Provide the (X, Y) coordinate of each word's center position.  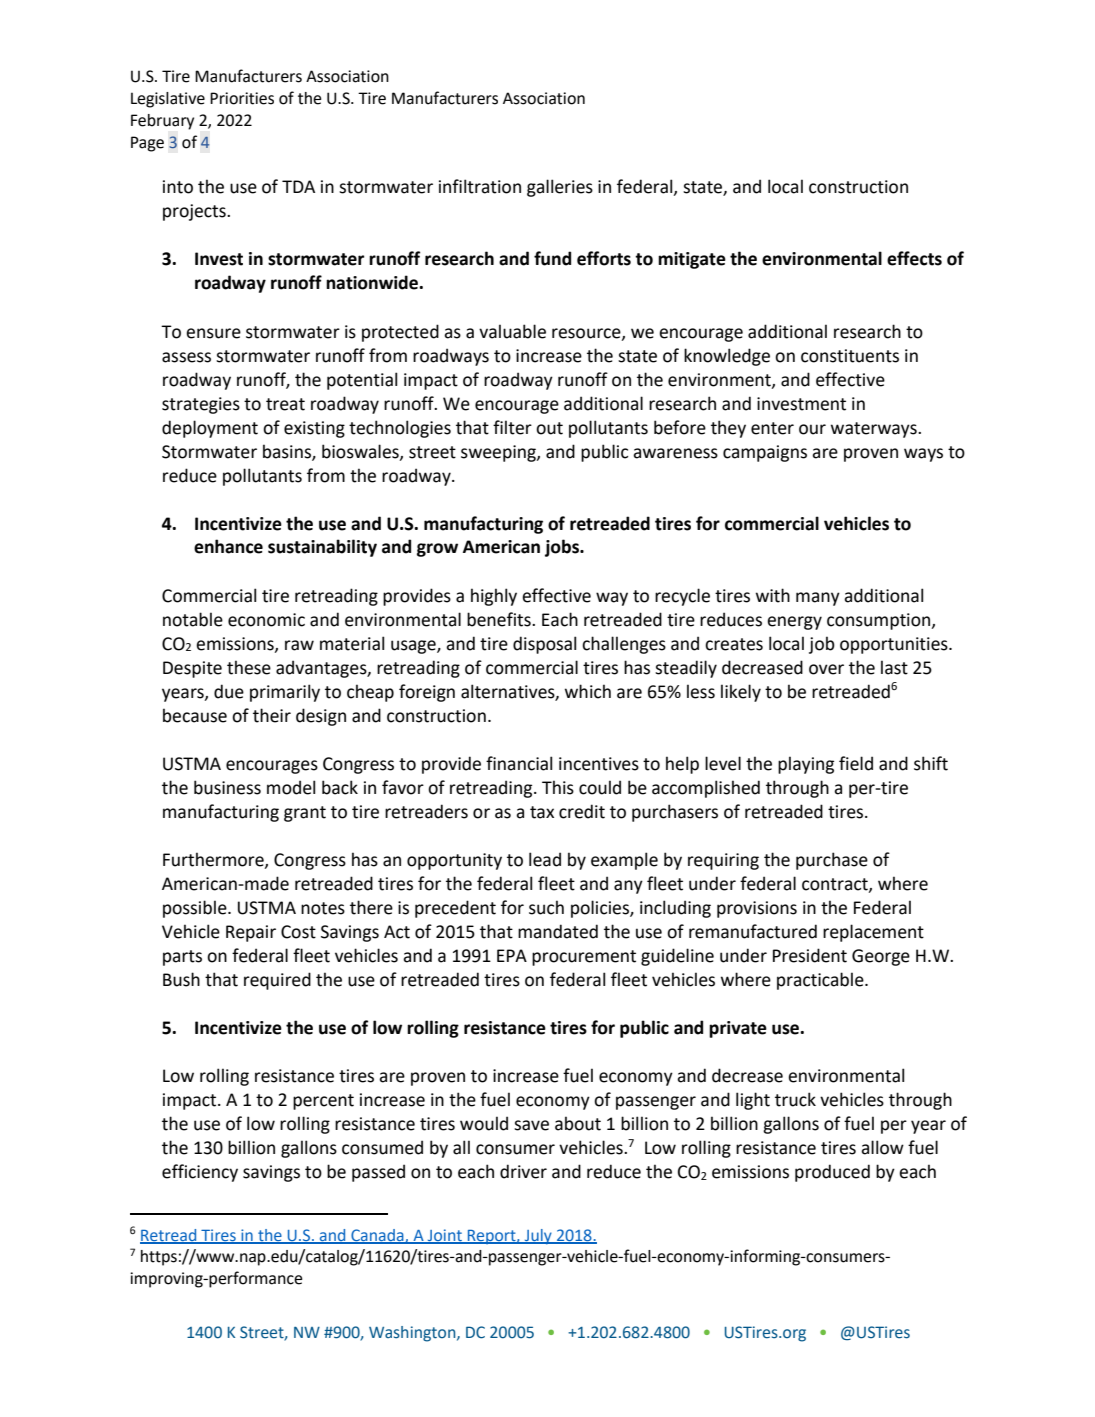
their (272, 715)
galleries (560, 188)
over (826, 669)
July (538, 1237)
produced (832, 1173)
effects (914, 258)
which (588, 691)
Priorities (242, 98)
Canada (377, 1236)
